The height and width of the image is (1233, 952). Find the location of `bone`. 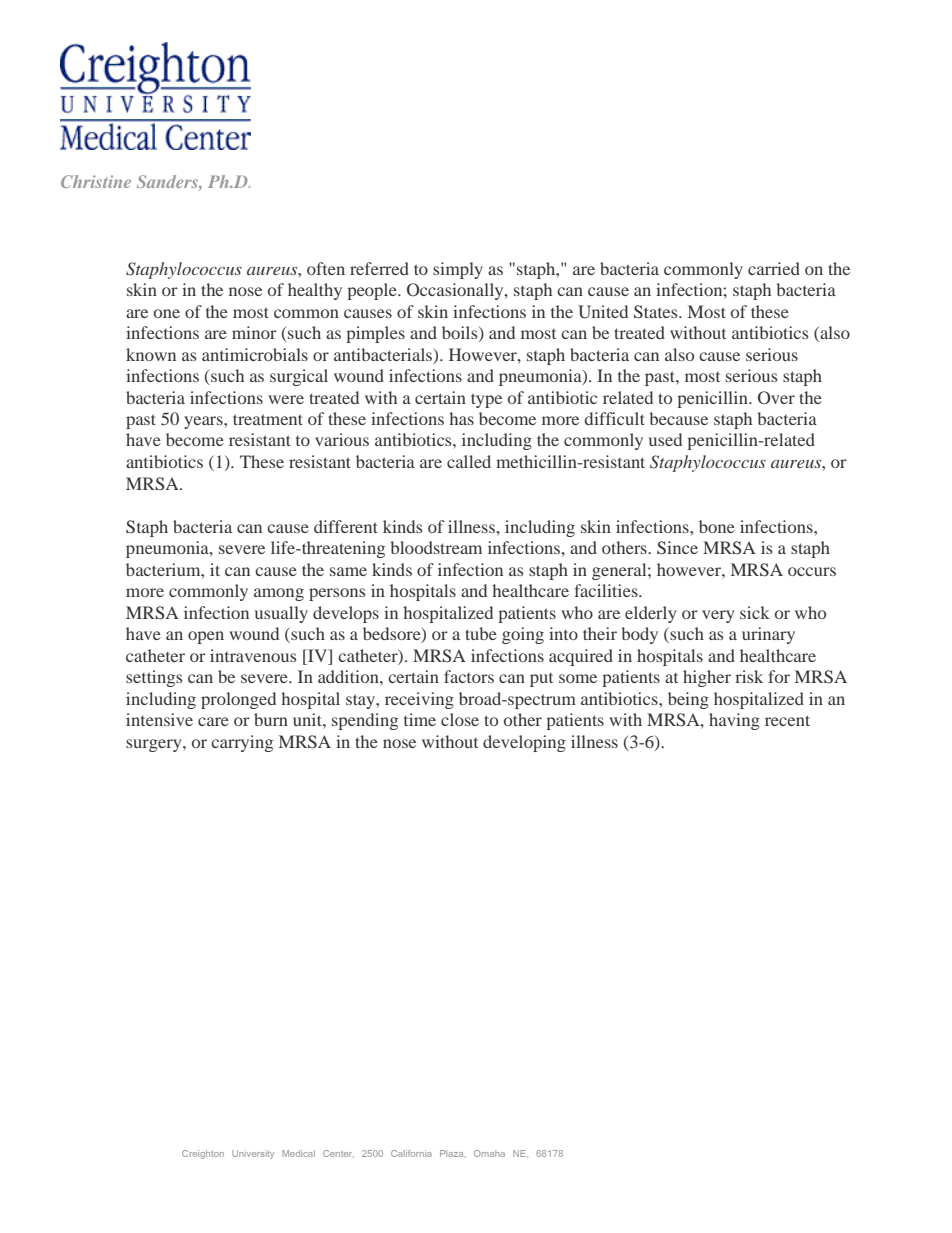

bone is located at coordinates (717, 526).
